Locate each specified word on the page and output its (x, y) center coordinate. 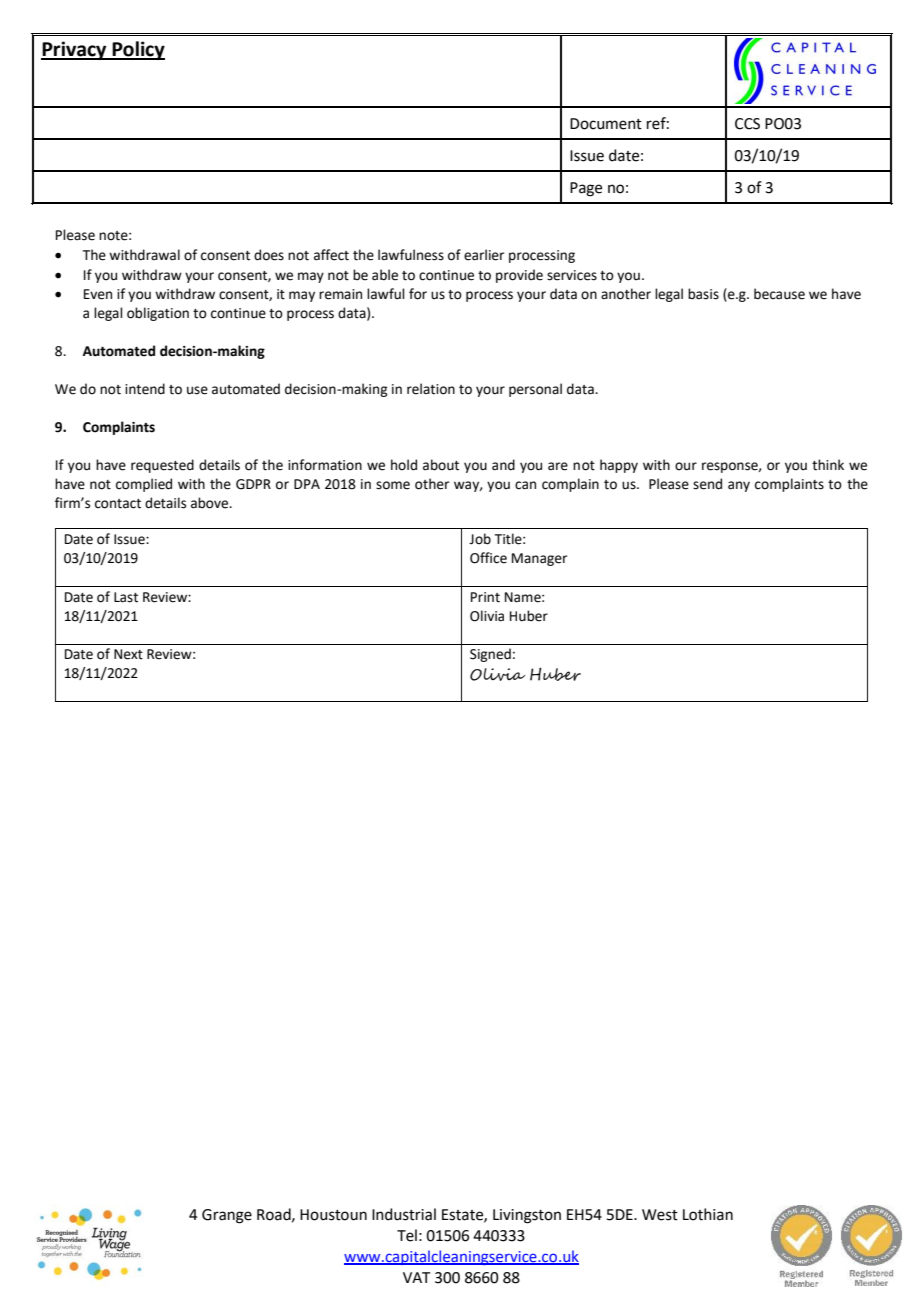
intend (145, 389)
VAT (417, 1277)
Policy (137, 50)
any (739, 486)
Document (606, 124)
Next (128, 654)
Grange (227, 1216)
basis (703, 294)
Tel (407, 1235)
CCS (747, 124)
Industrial (404, 1214)
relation (431, 389)
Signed (490, 655)
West (660, 1215)
